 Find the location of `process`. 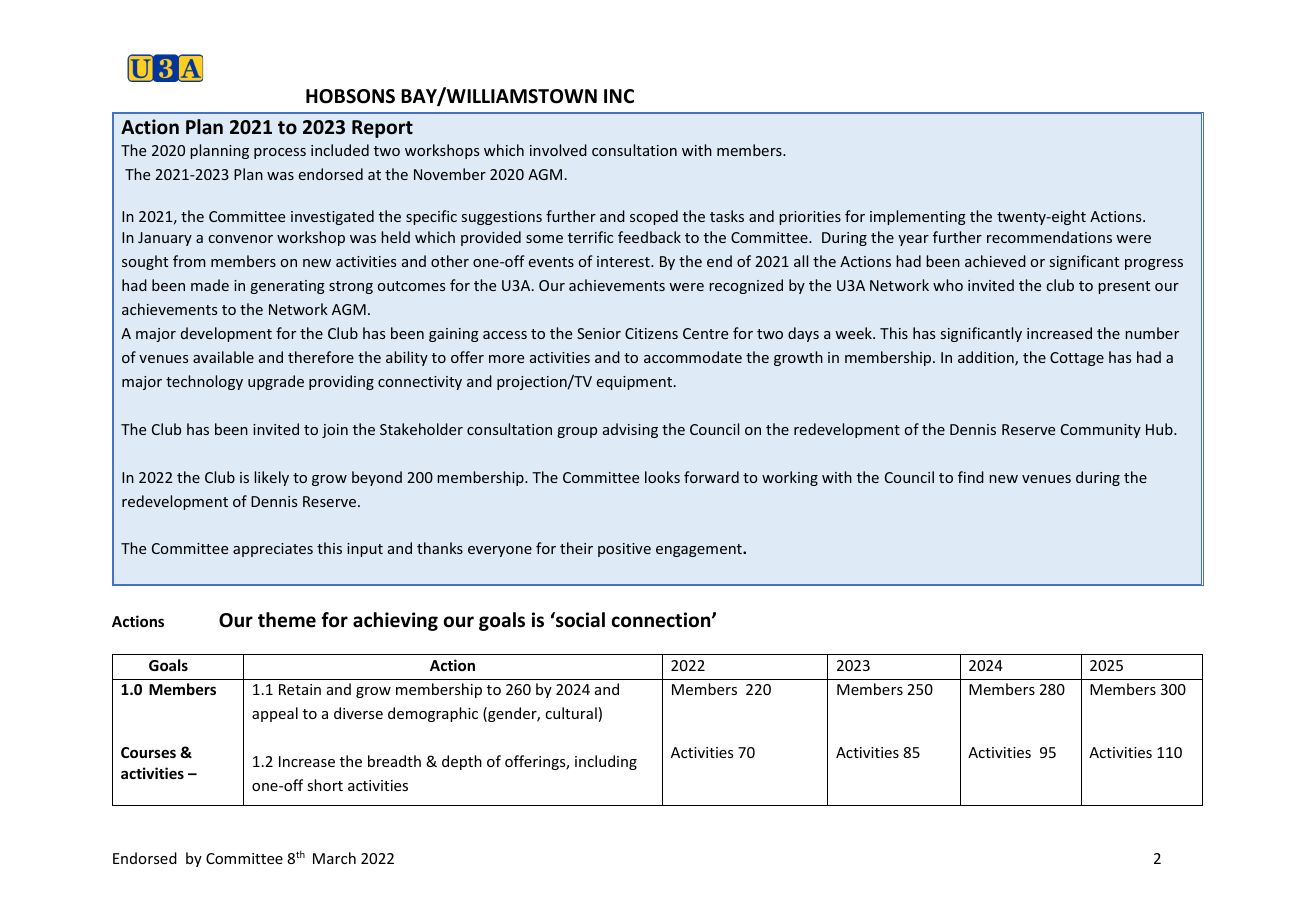

process is located at coordinates (280, 153).
